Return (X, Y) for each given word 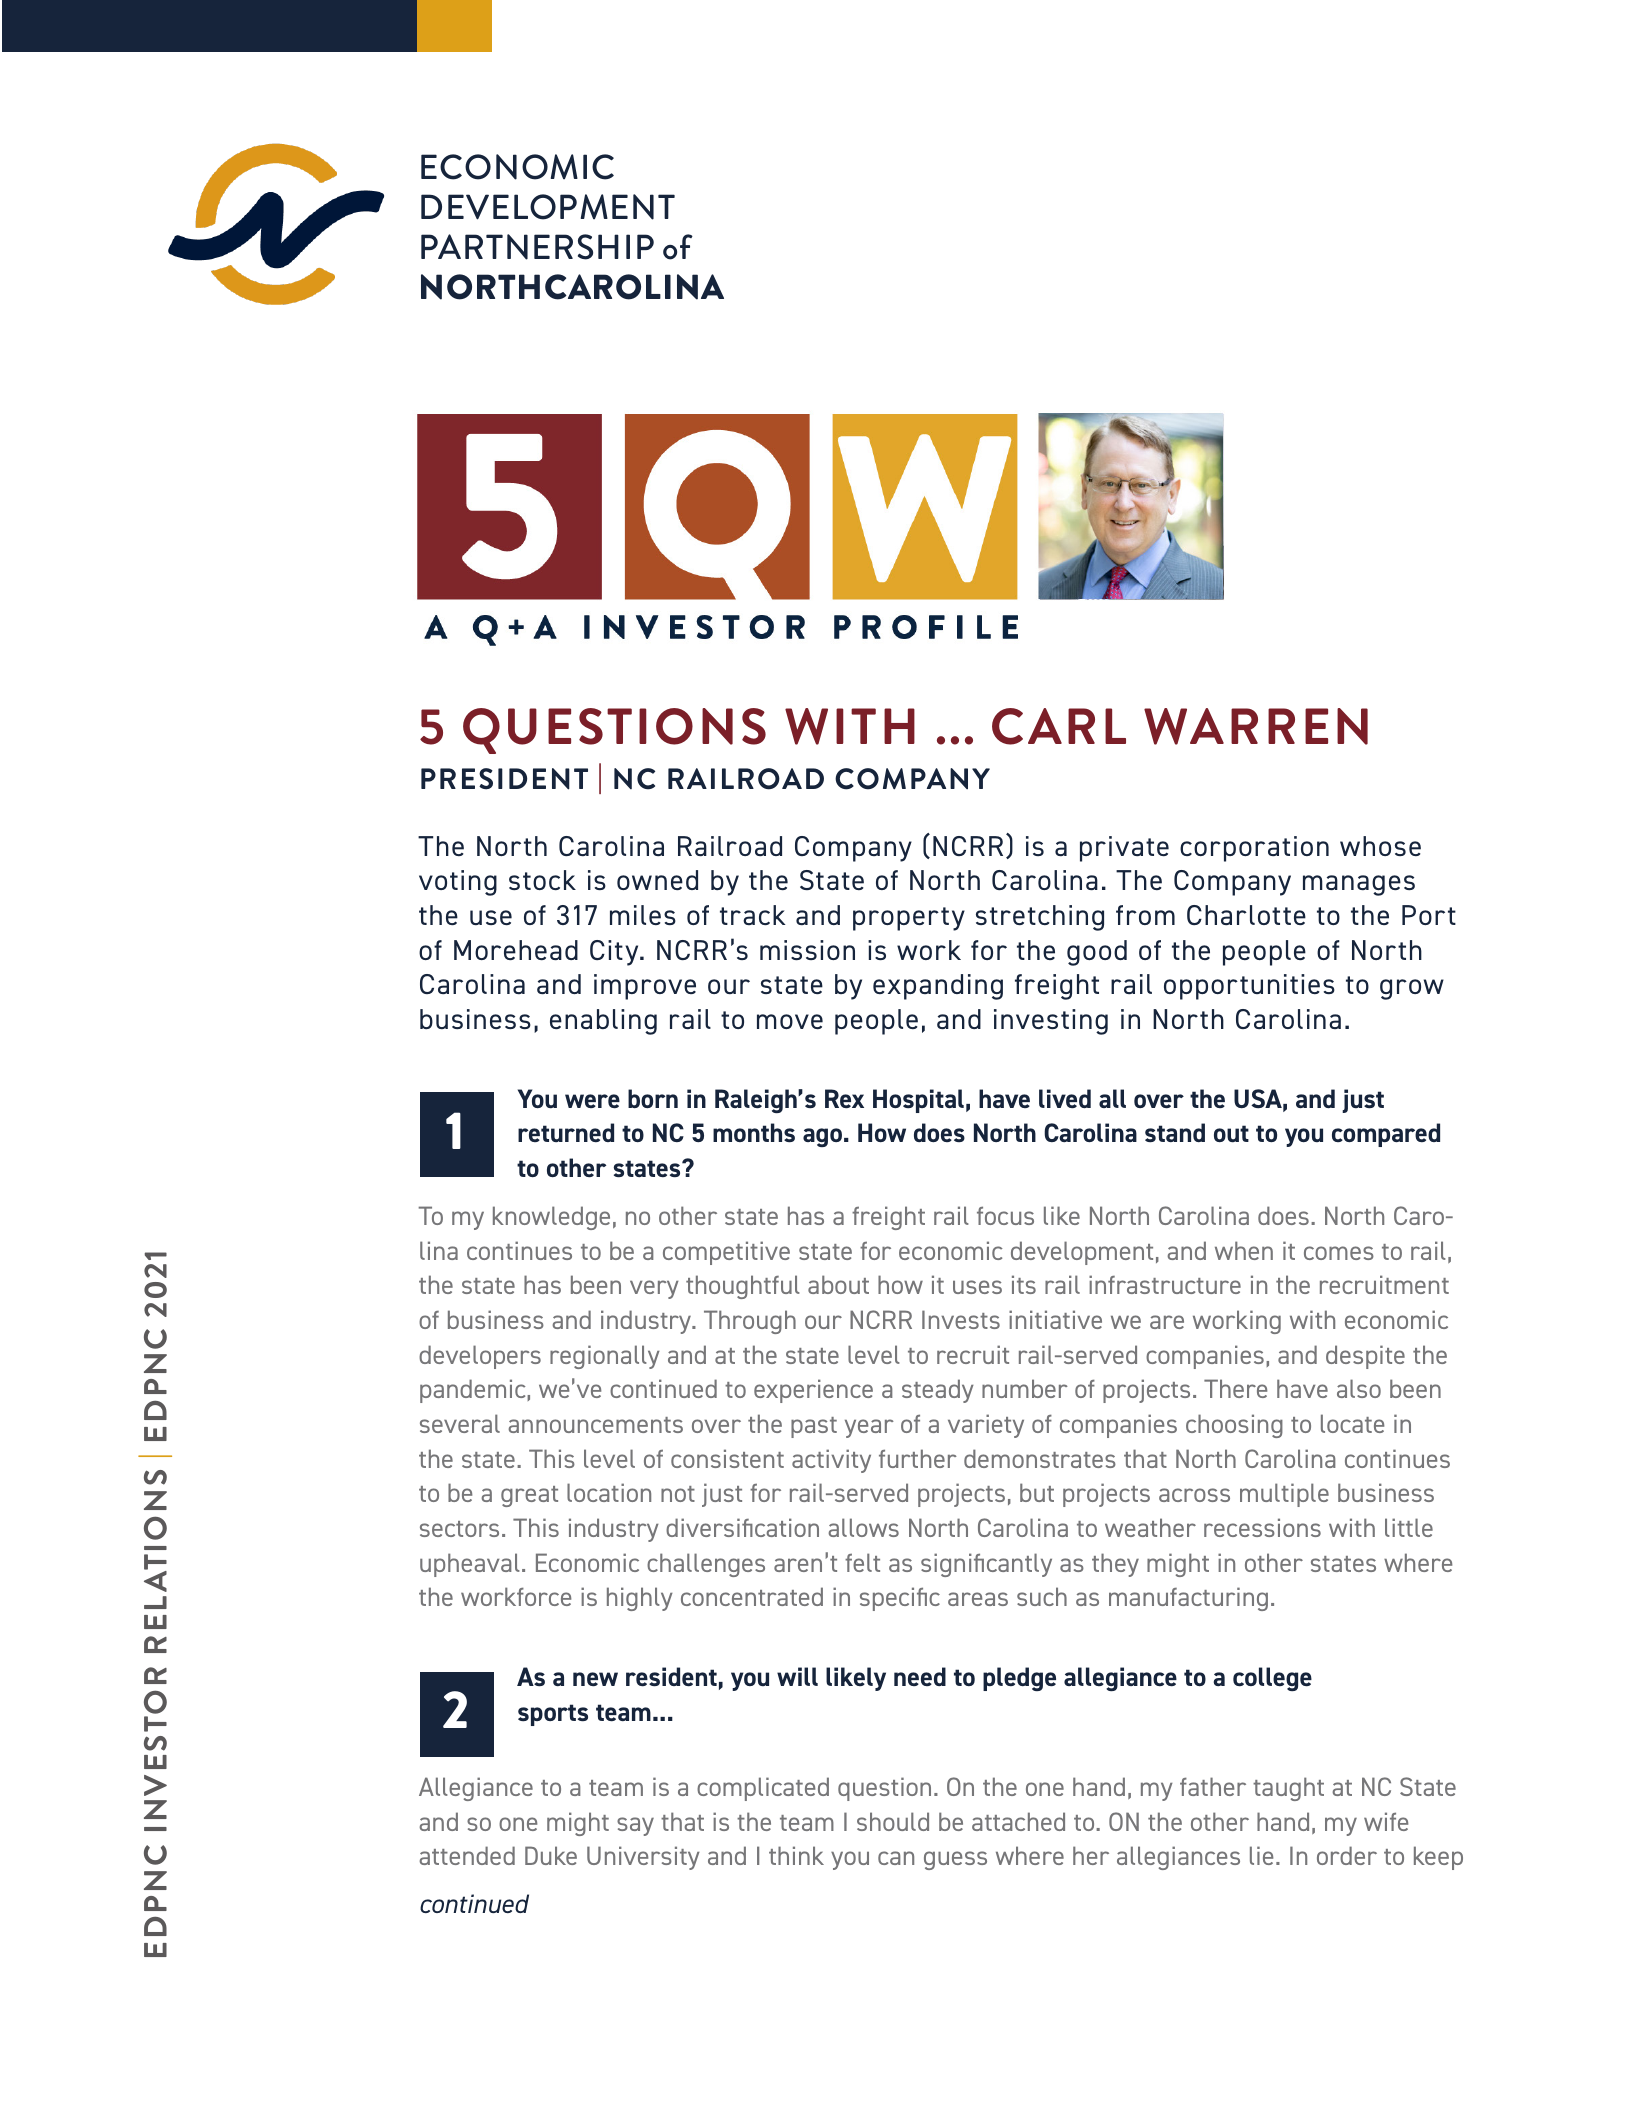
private (1124, 849)
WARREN (1256, 726)
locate (1353, 1423)
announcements (595, 1425)
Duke (551, 1855)
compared (1386, 1135)
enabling (603, 1022)
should (893, 1821)
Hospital (918, 1101)
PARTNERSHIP (537, 247)
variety (986, 1426)
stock (542, 880)
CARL (1059, 726)
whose (1380, 846)
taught (1288, 1789)
